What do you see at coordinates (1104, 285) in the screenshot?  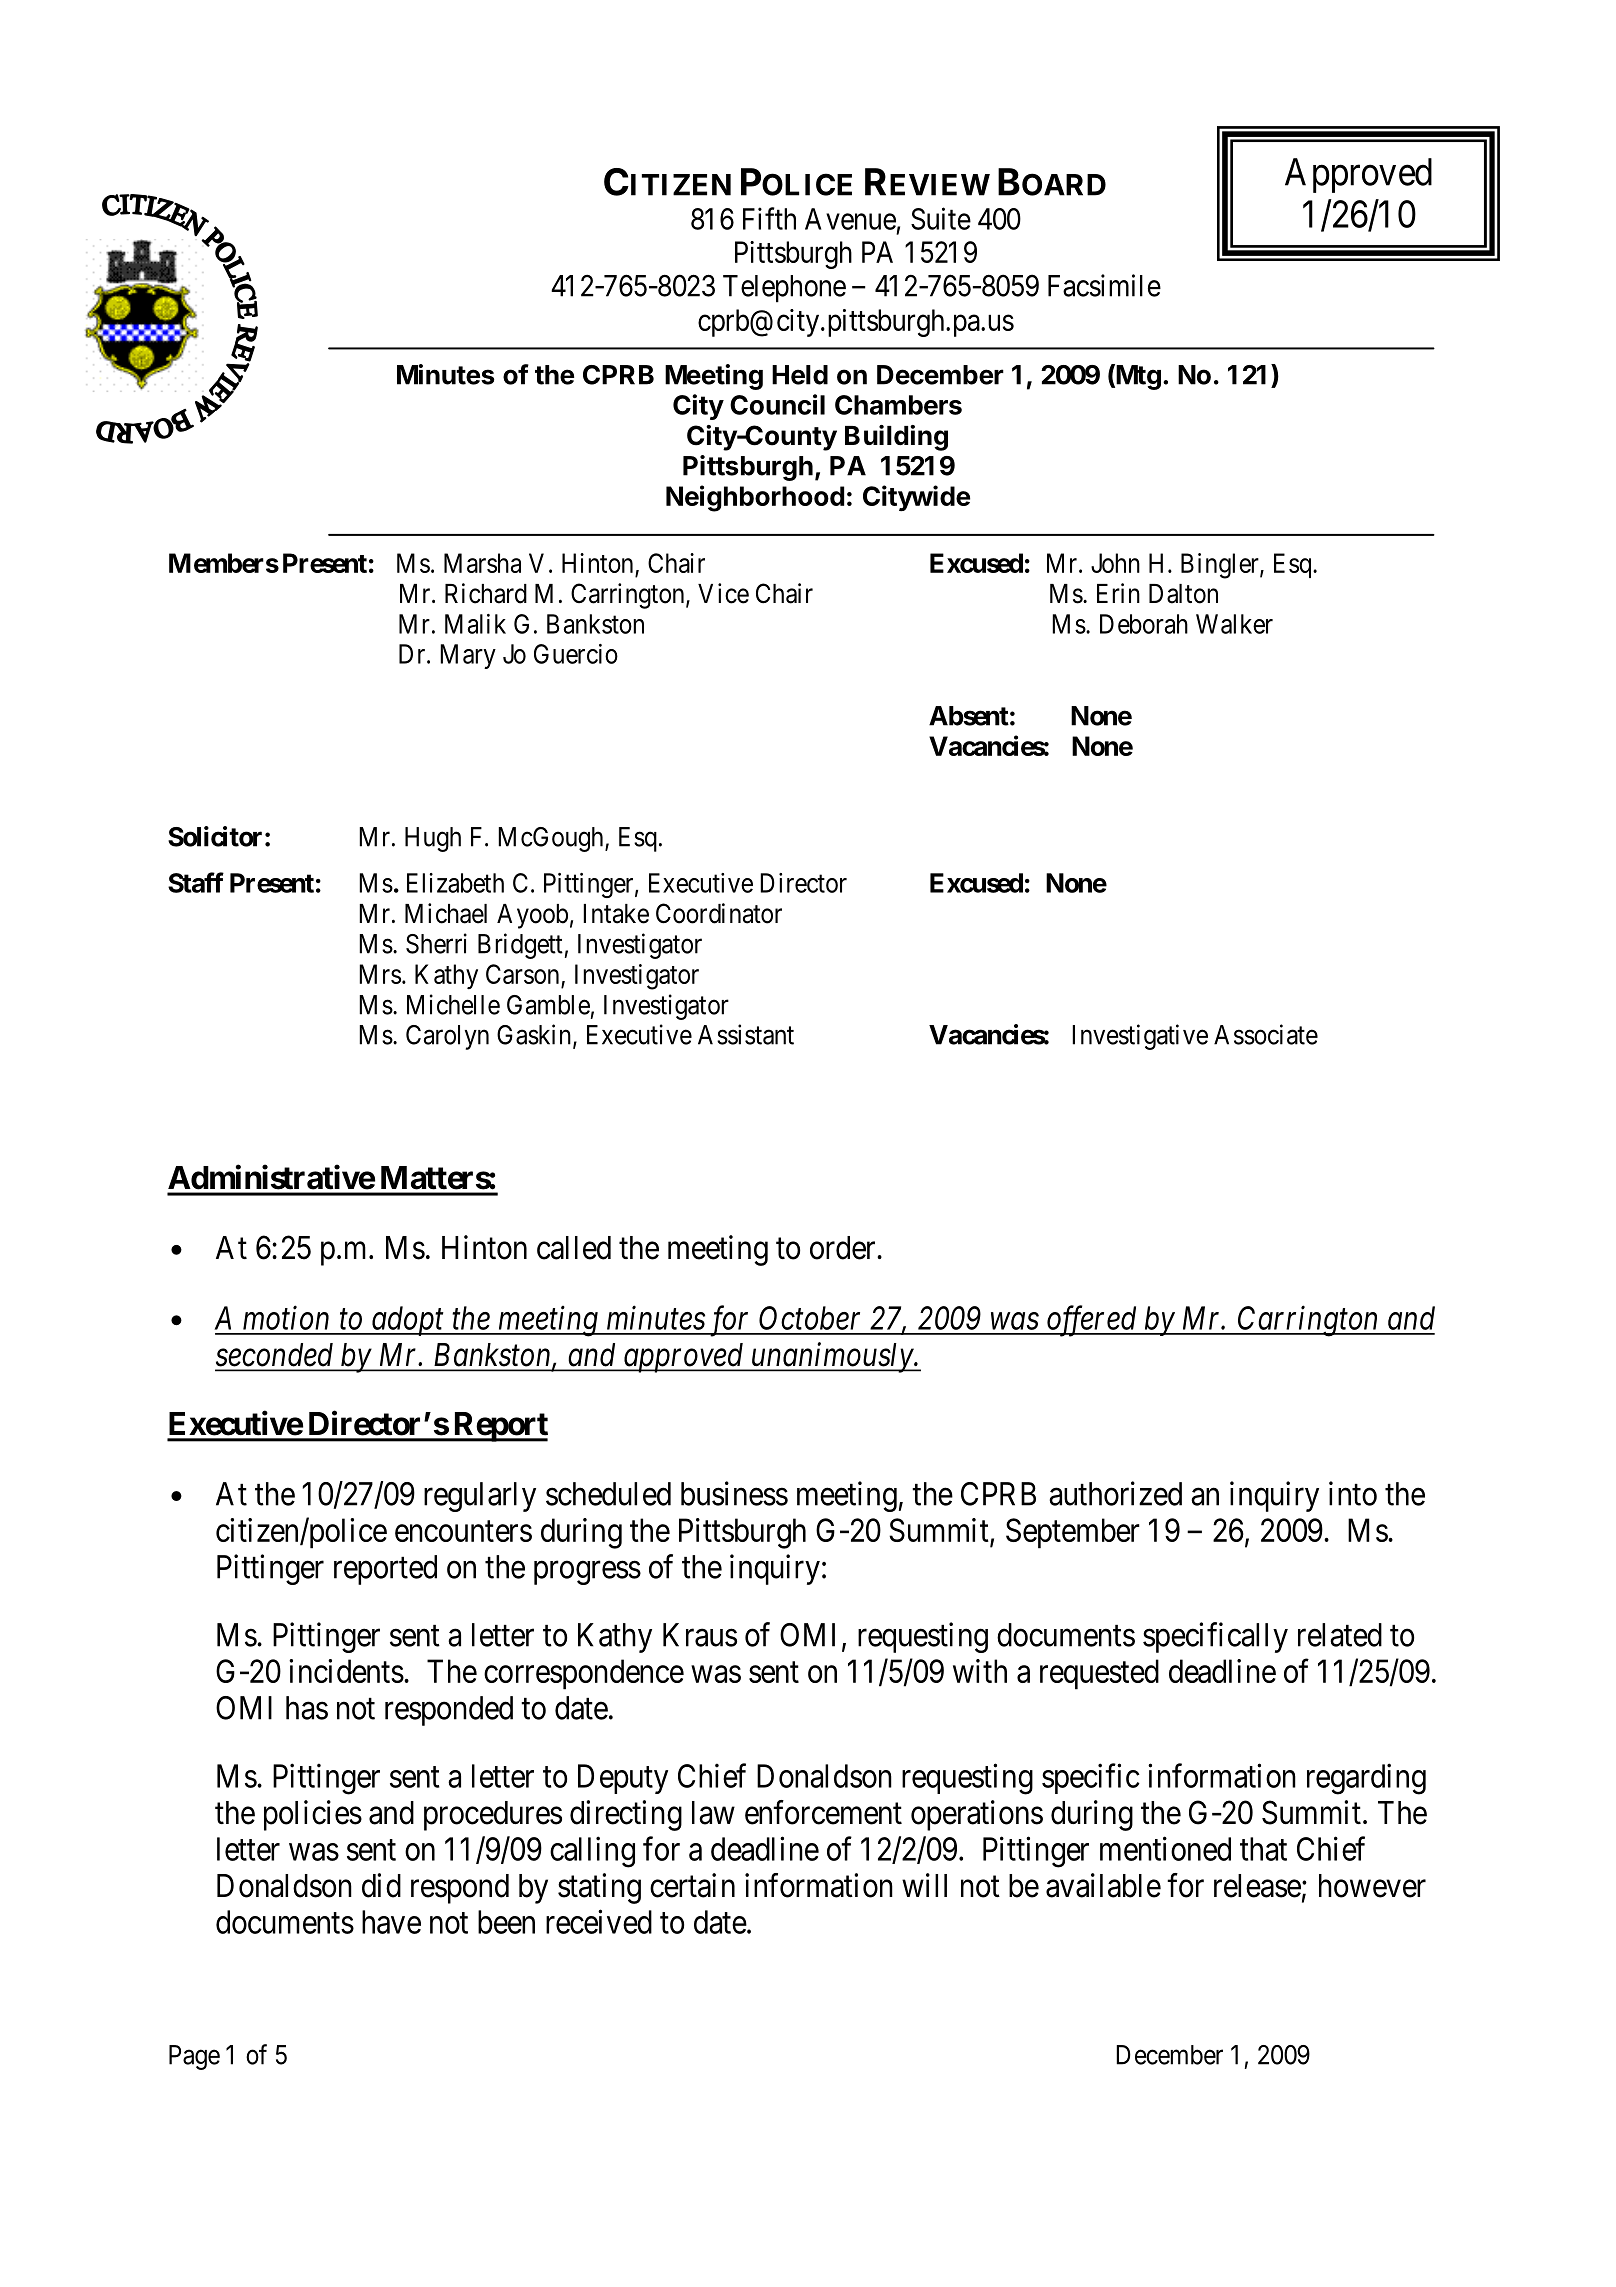 I see `Facsimile` at bounding box center [1104, 285].
